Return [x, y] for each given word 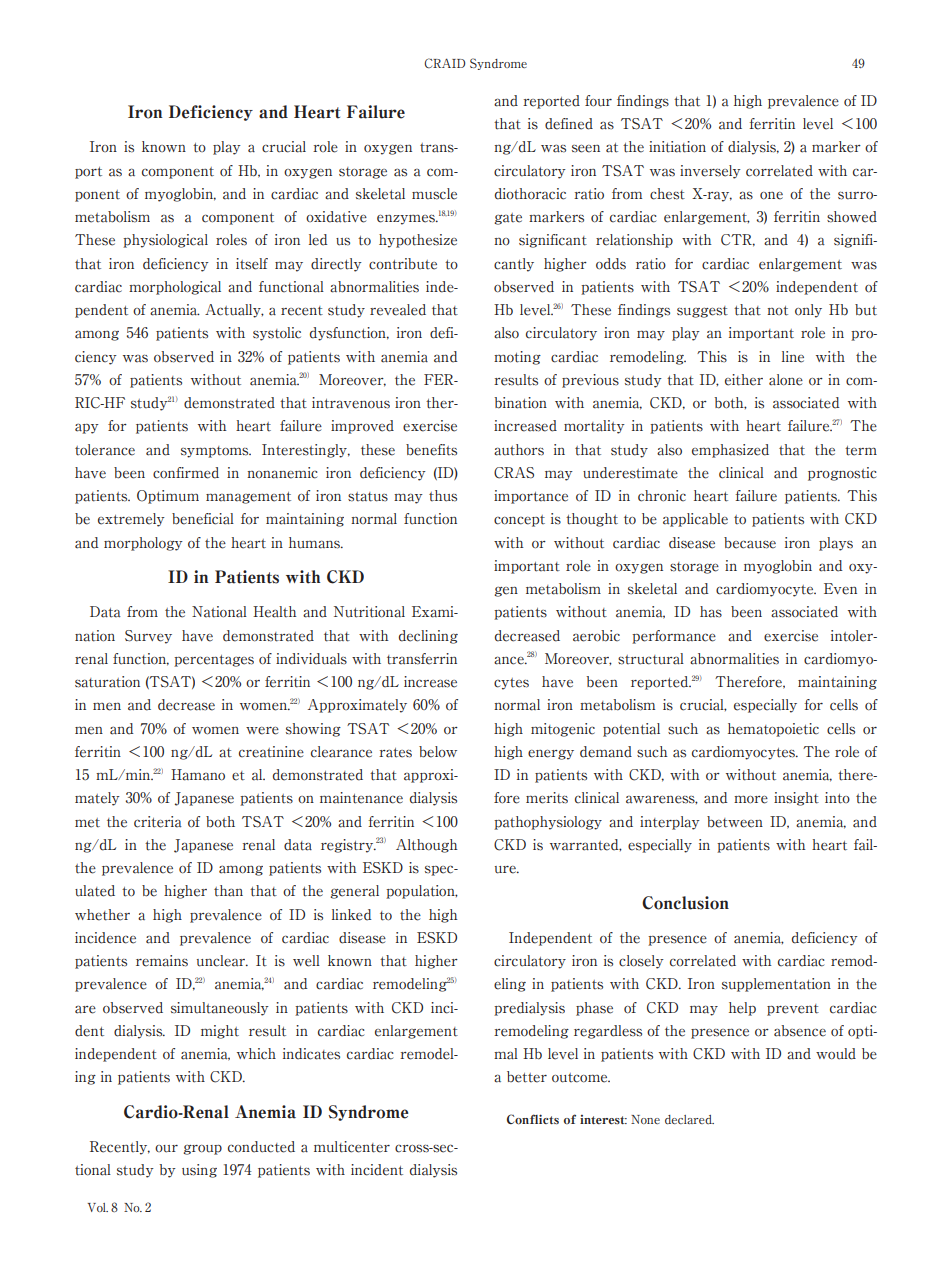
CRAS [514, 473]
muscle [434, 194]
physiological [165, 241]
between [735, 822]
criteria [158, 822]
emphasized [730, 451]
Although [427, 846]
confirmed [186, 473]
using [199, 1171]
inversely [710, 172]
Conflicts [533, 1119]
